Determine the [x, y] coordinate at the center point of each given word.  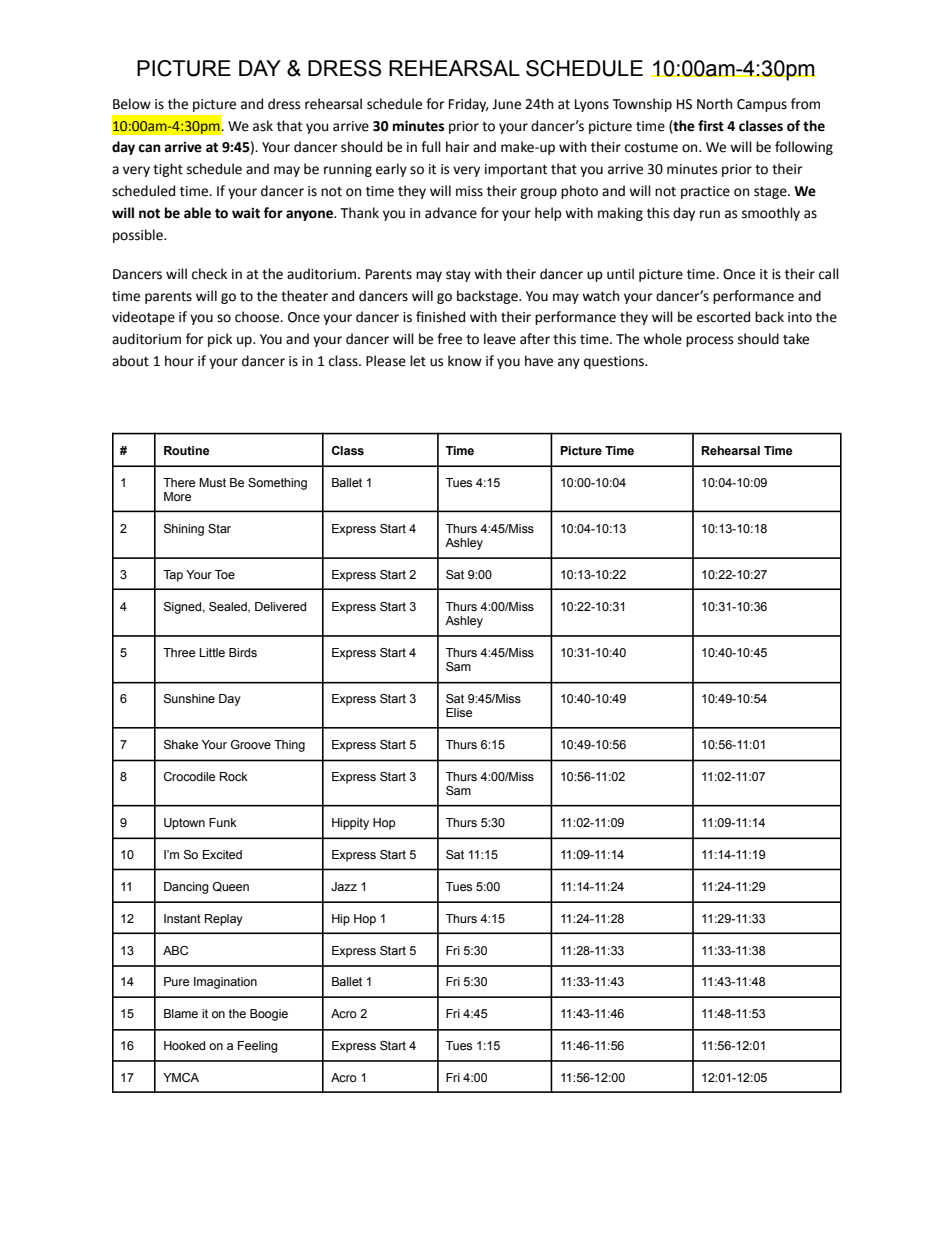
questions [615, 362]
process [709, 341]
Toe [225, 574]
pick [220, 340]
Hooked [184, 1045]
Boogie [269, 1015]
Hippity [350, 824]
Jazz [344, 886]
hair [458, 146]
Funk [223, 822]
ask [263, 126]
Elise [459, 712]
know [465, 361]
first [711, 126]
